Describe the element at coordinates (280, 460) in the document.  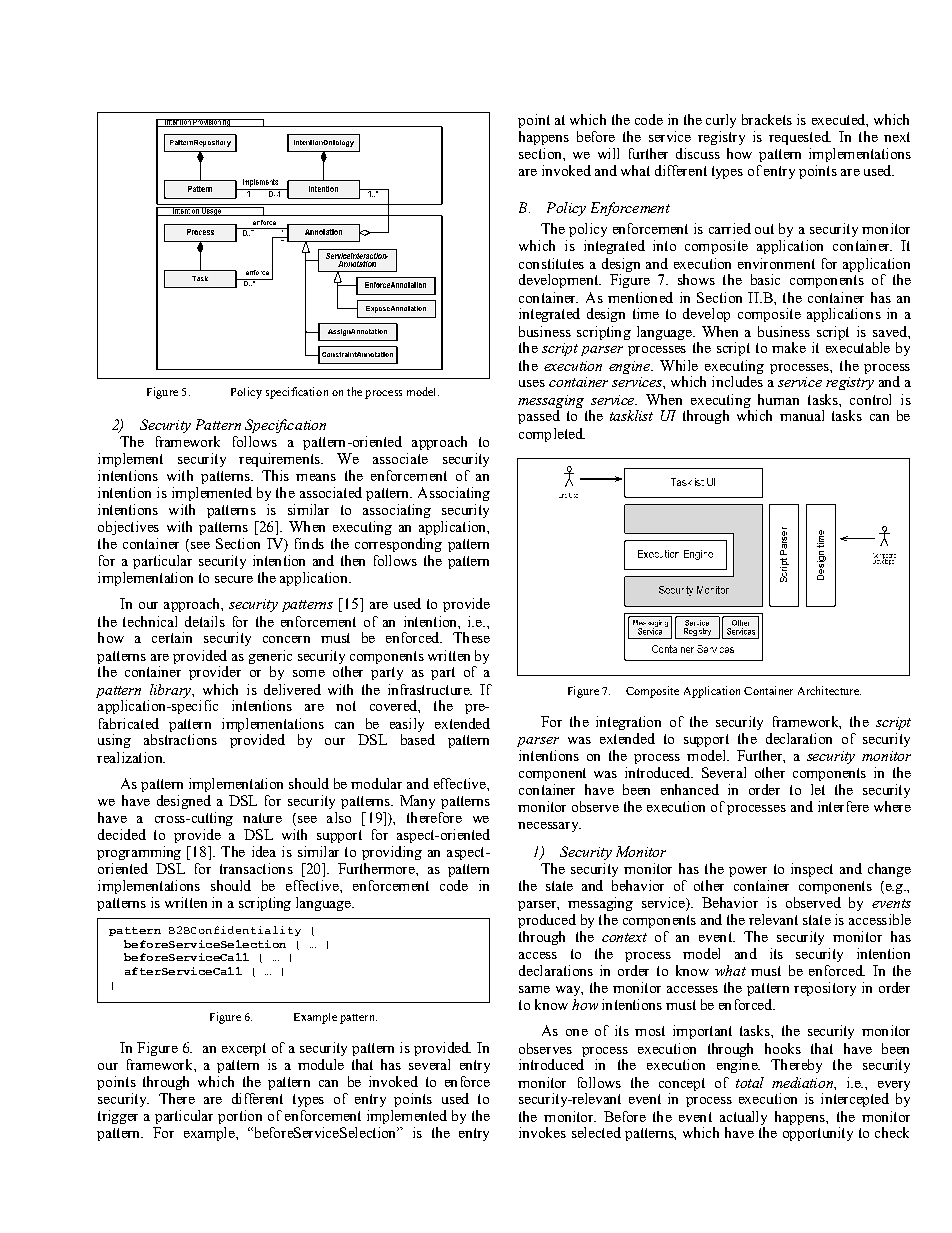
I see `requirements` at that location.
